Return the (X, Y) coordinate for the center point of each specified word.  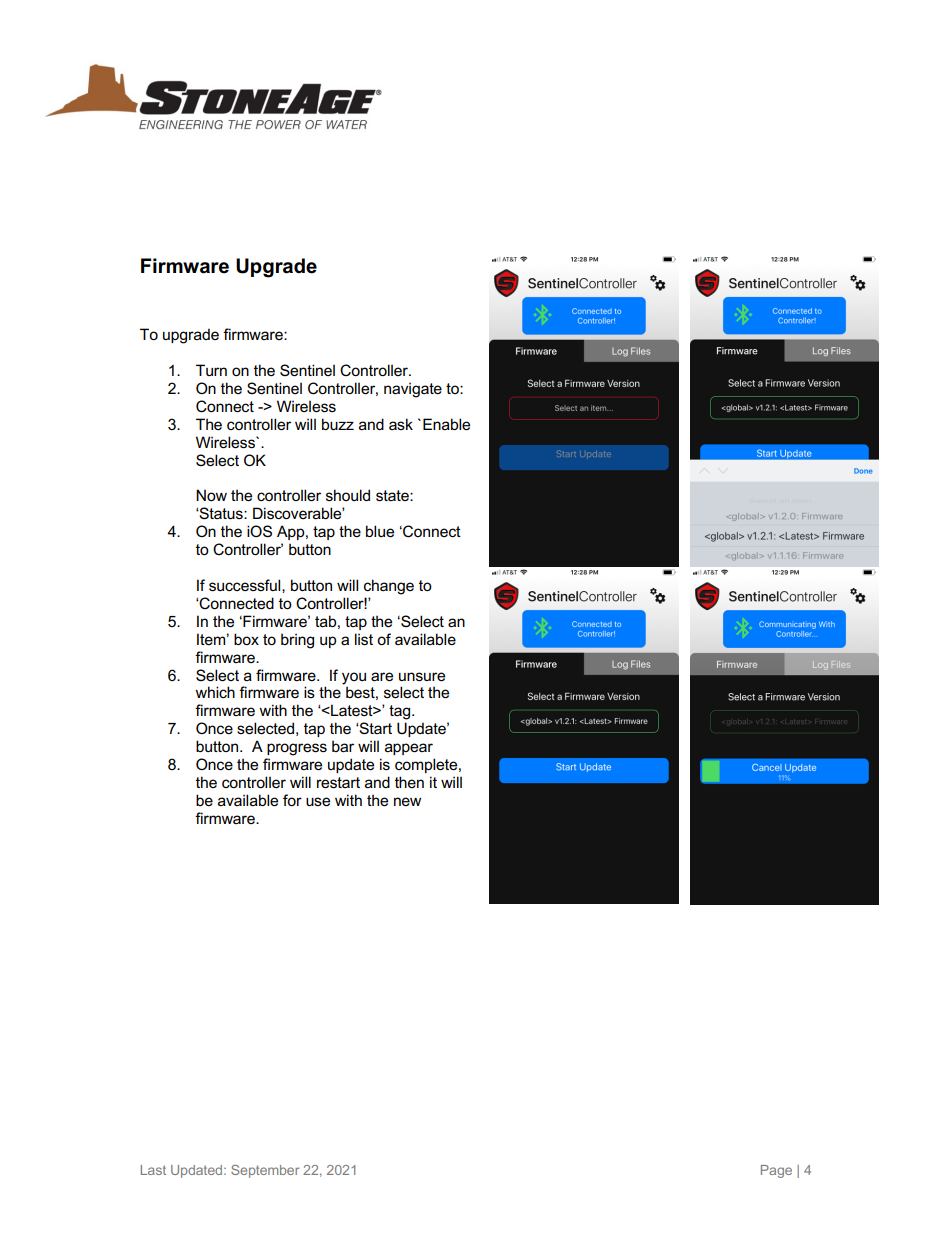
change (389, 587)
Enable (446, 424)
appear (409, 749)
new (407, 801)
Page (776, 1171)
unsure (422, 676)
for (292, 800)
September (265, 1171)
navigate (413, 390)
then (409, 782)
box (246, 639)
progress (297, 749)
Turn (211, 370)
